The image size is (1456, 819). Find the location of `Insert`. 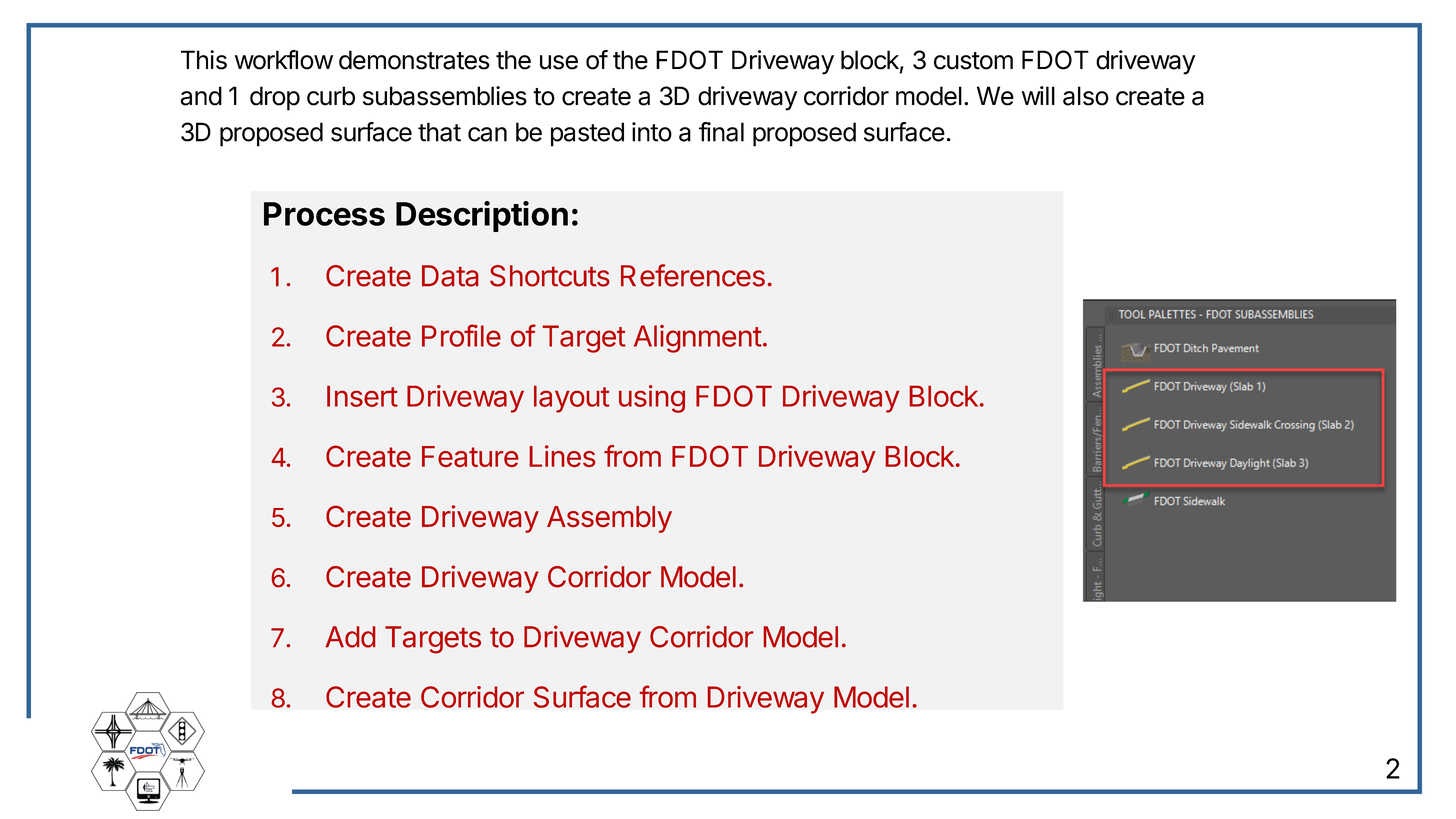

Insert is located at coordinates (362, 396).
